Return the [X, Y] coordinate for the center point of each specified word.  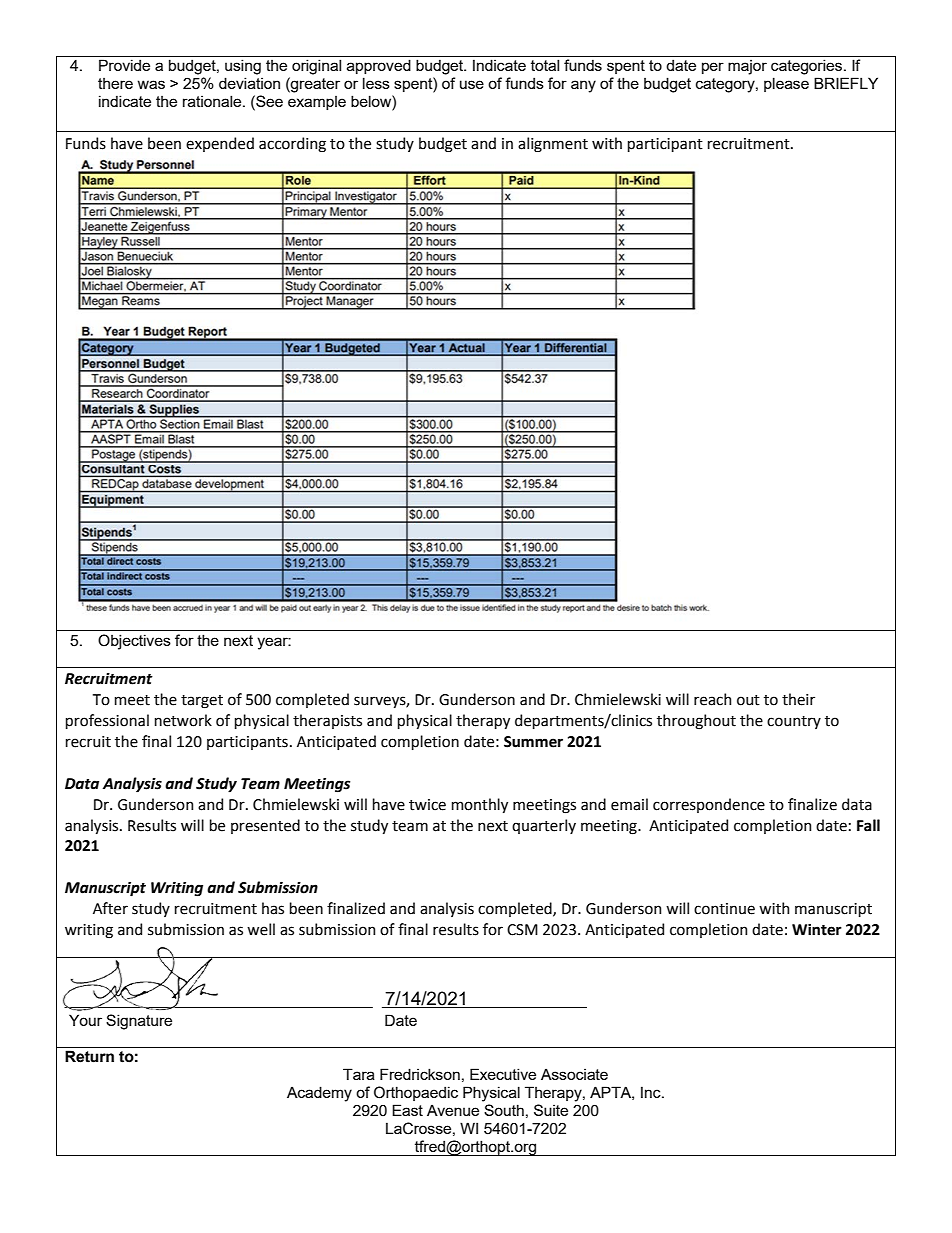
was [151, 84]
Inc [652, 1092]
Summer [533, 742]
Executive [503, 1074]
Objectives [134, 642]
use [472, 84]
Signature [139, 1022]
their [798, 699]
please [786, 84]
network [183, 720]
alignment [553, 144]
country [794, 722]
